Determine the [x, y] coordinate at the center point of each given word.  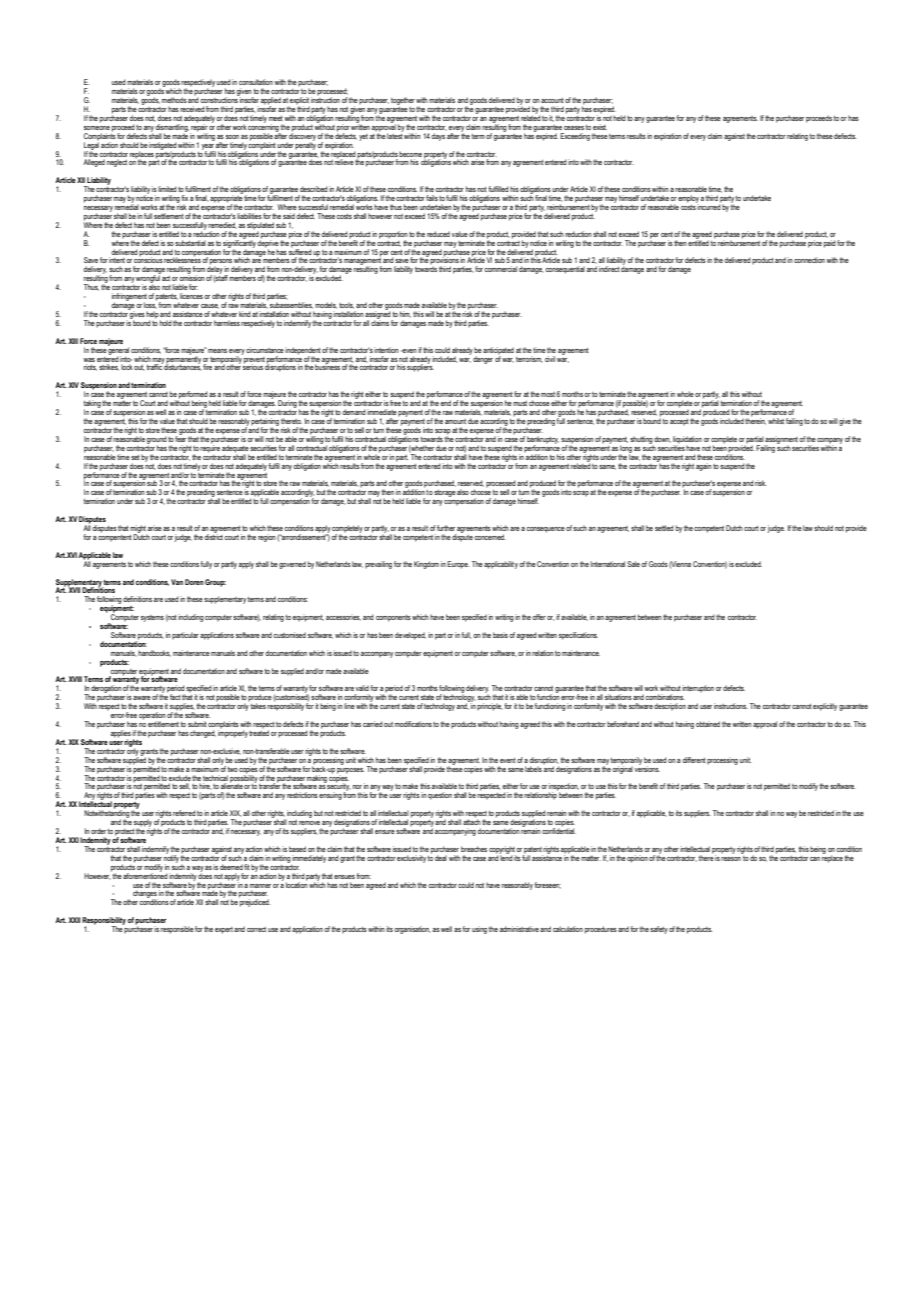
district [213, 536]
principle [490, 707]
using [480, 930]
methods [174, 100]
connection [809, 260]
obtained [708, 724]
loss [150, 304]
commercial [501, 269]
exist [600, 127]
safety [659, 930]
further [446, 528]
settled [664, 528]
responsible [177, 930]
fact [175, 697]
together [403, 101]
